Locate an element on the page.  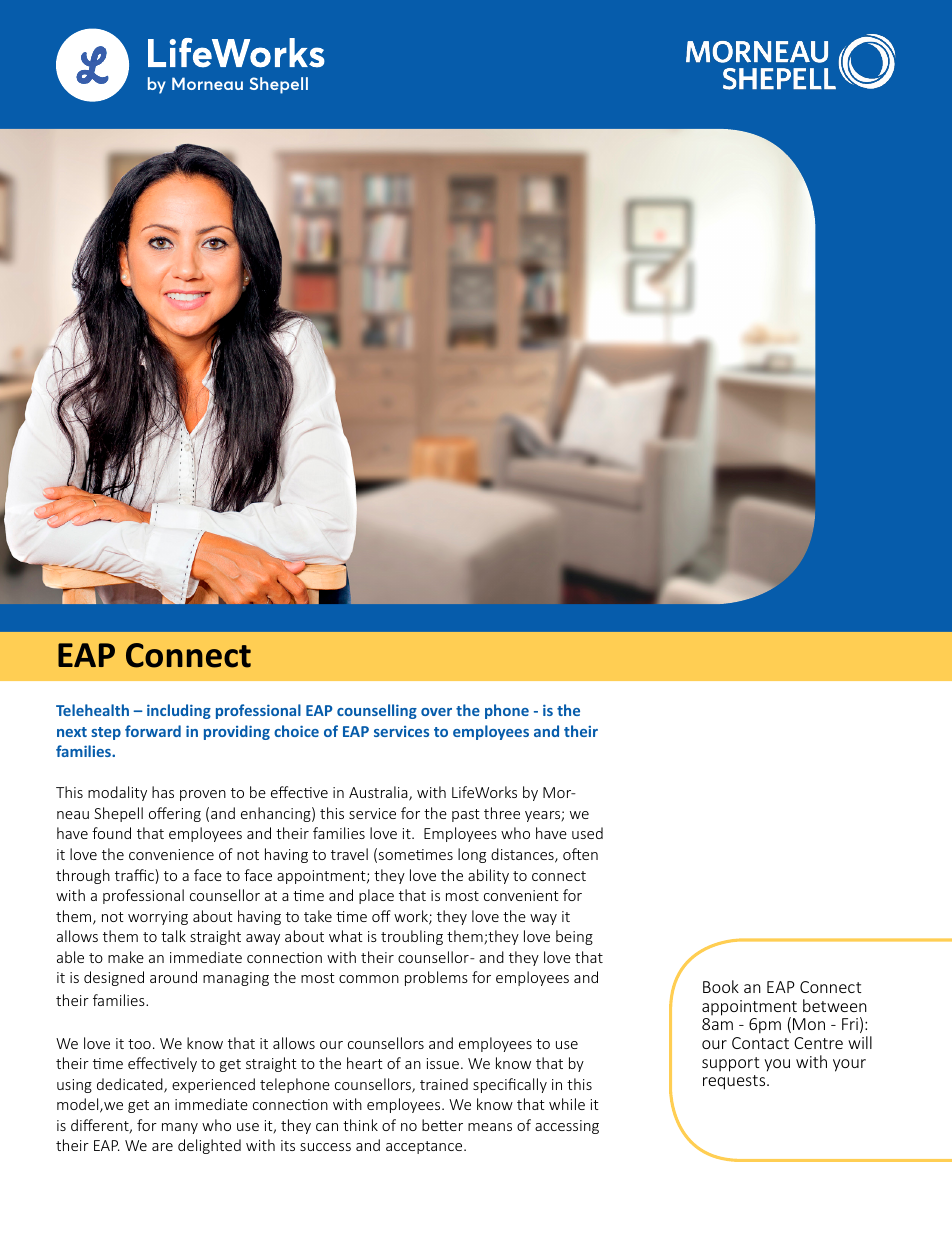
requests is located at coordinates (735, 1082).
